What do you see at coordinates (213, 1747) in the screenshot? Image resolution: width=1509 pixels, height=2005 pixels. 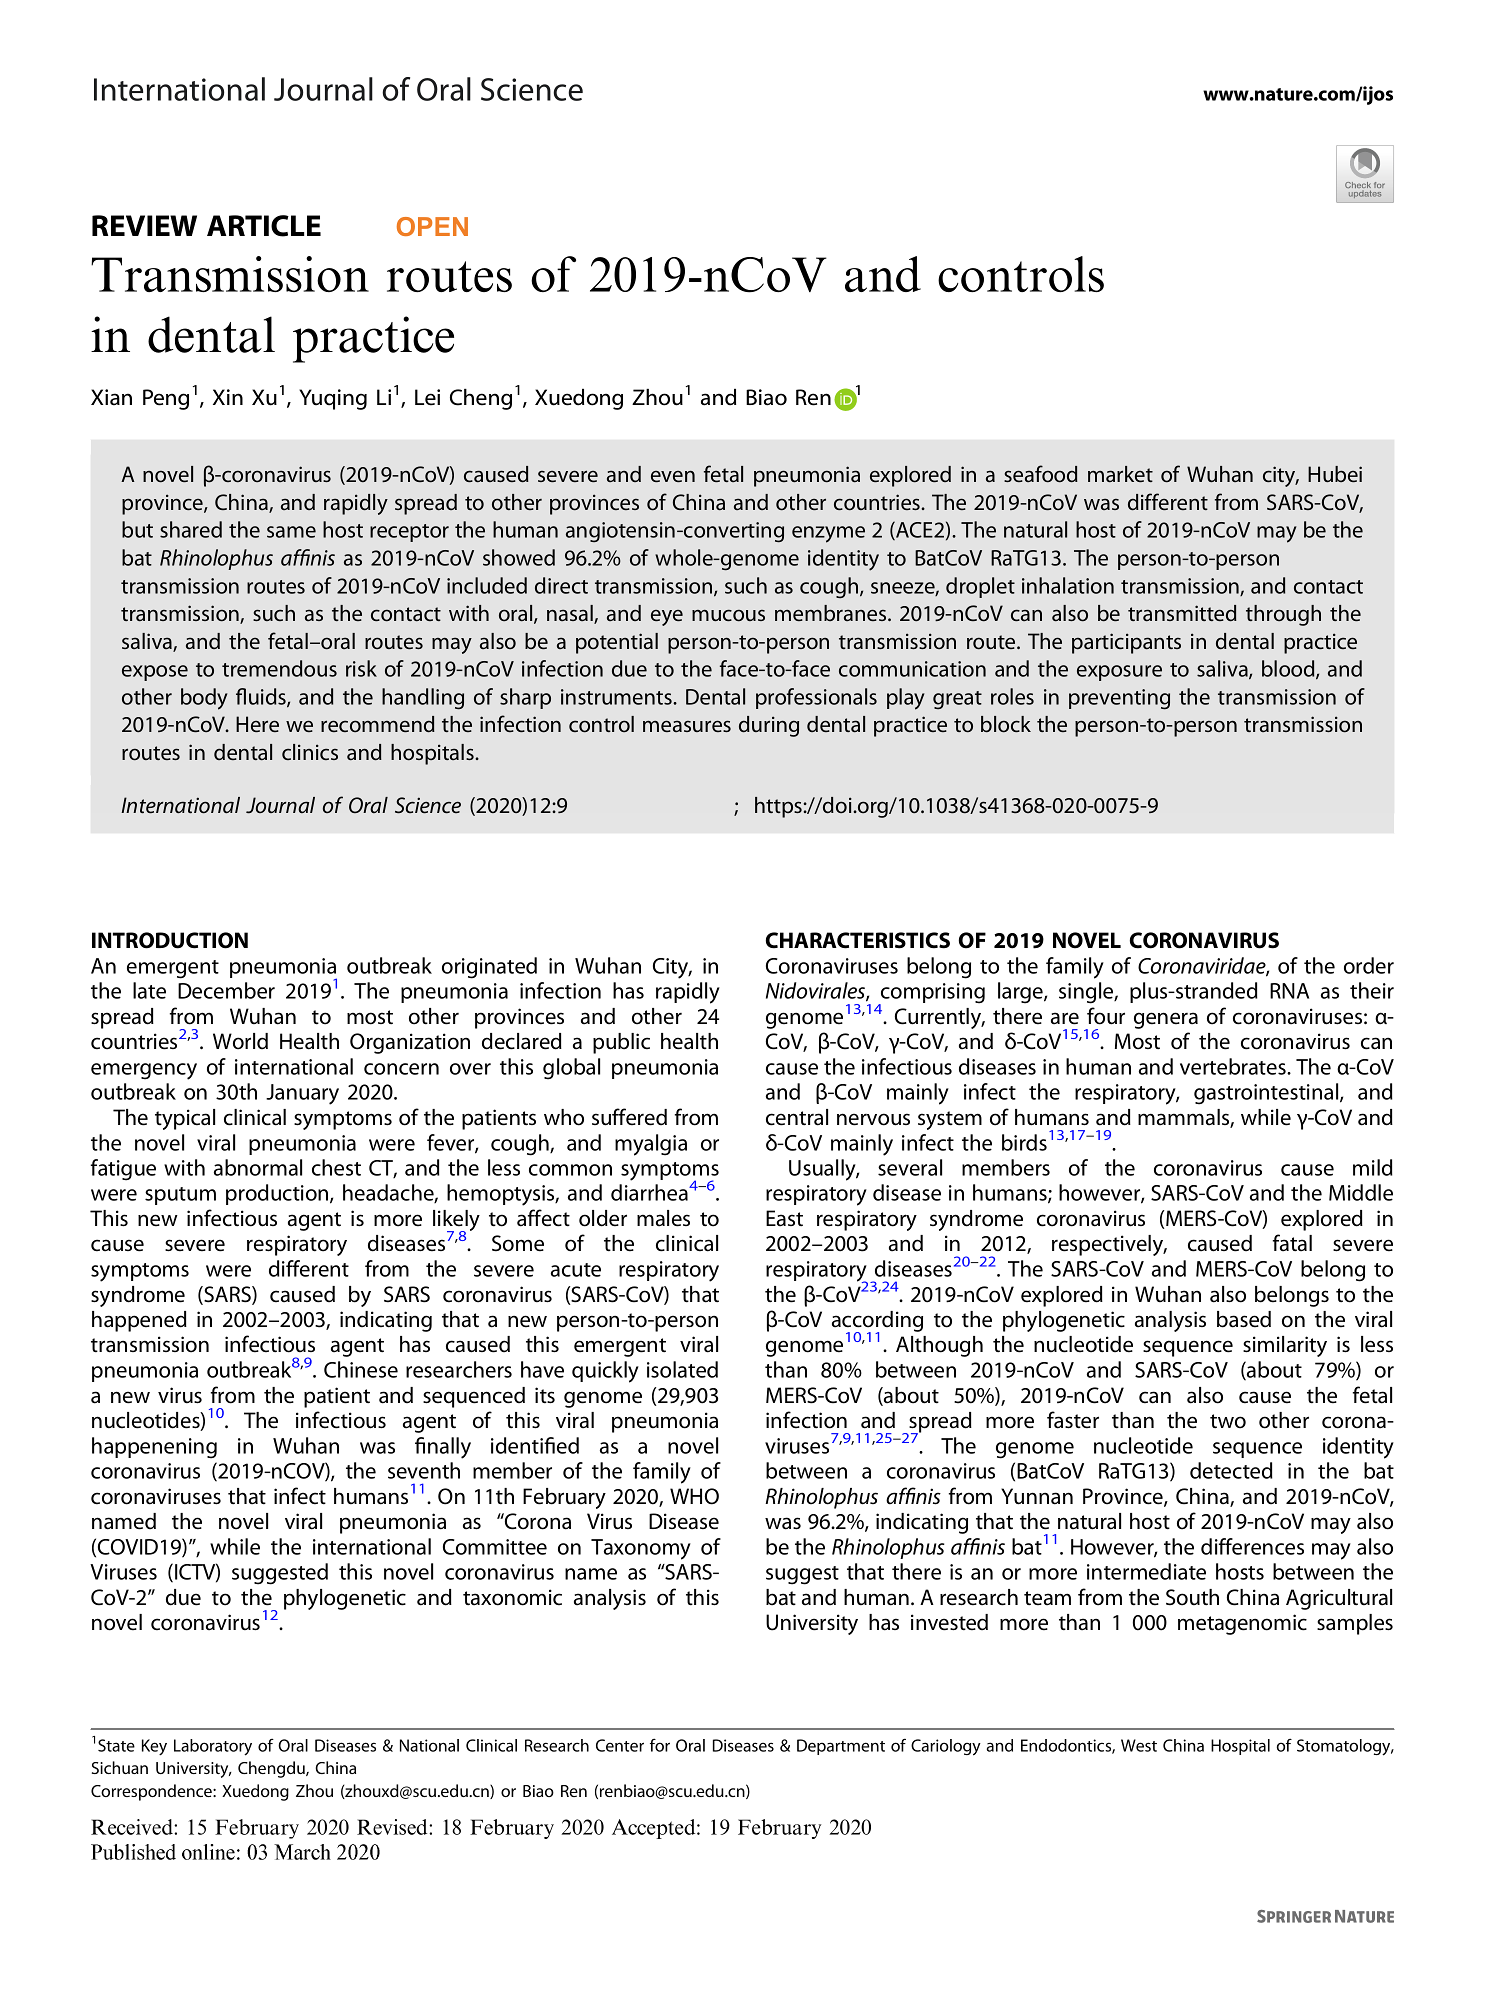 I see `Laboratory` at bounding box center [213, 1747].
